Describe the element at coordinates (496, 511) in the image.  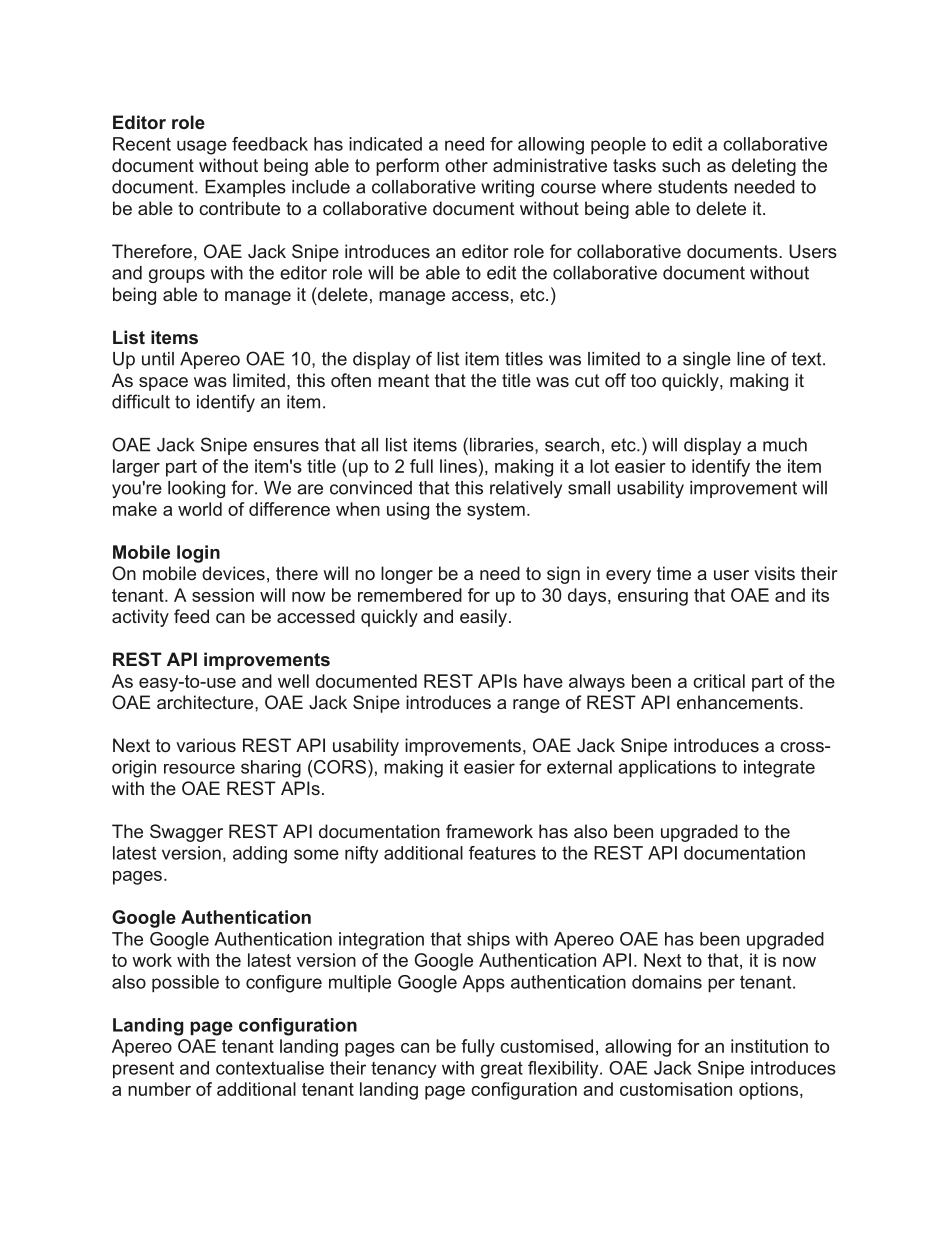
I see `system` at that location.
